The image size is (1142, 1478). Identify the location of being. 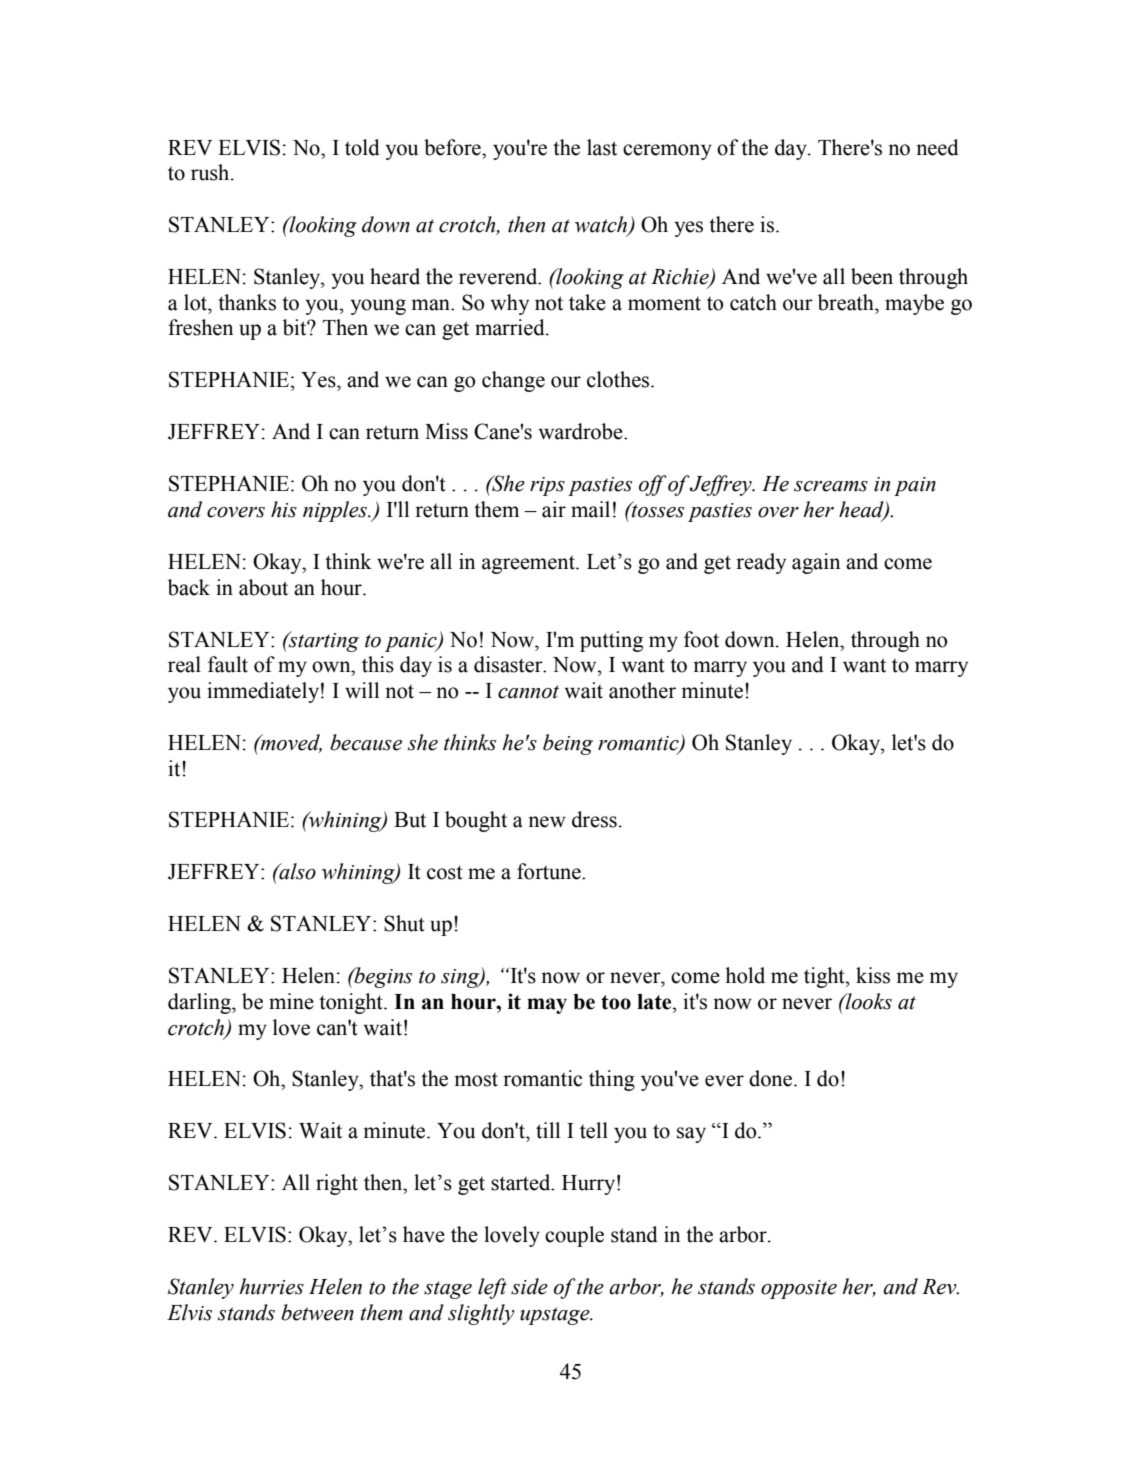
(568, 744).
